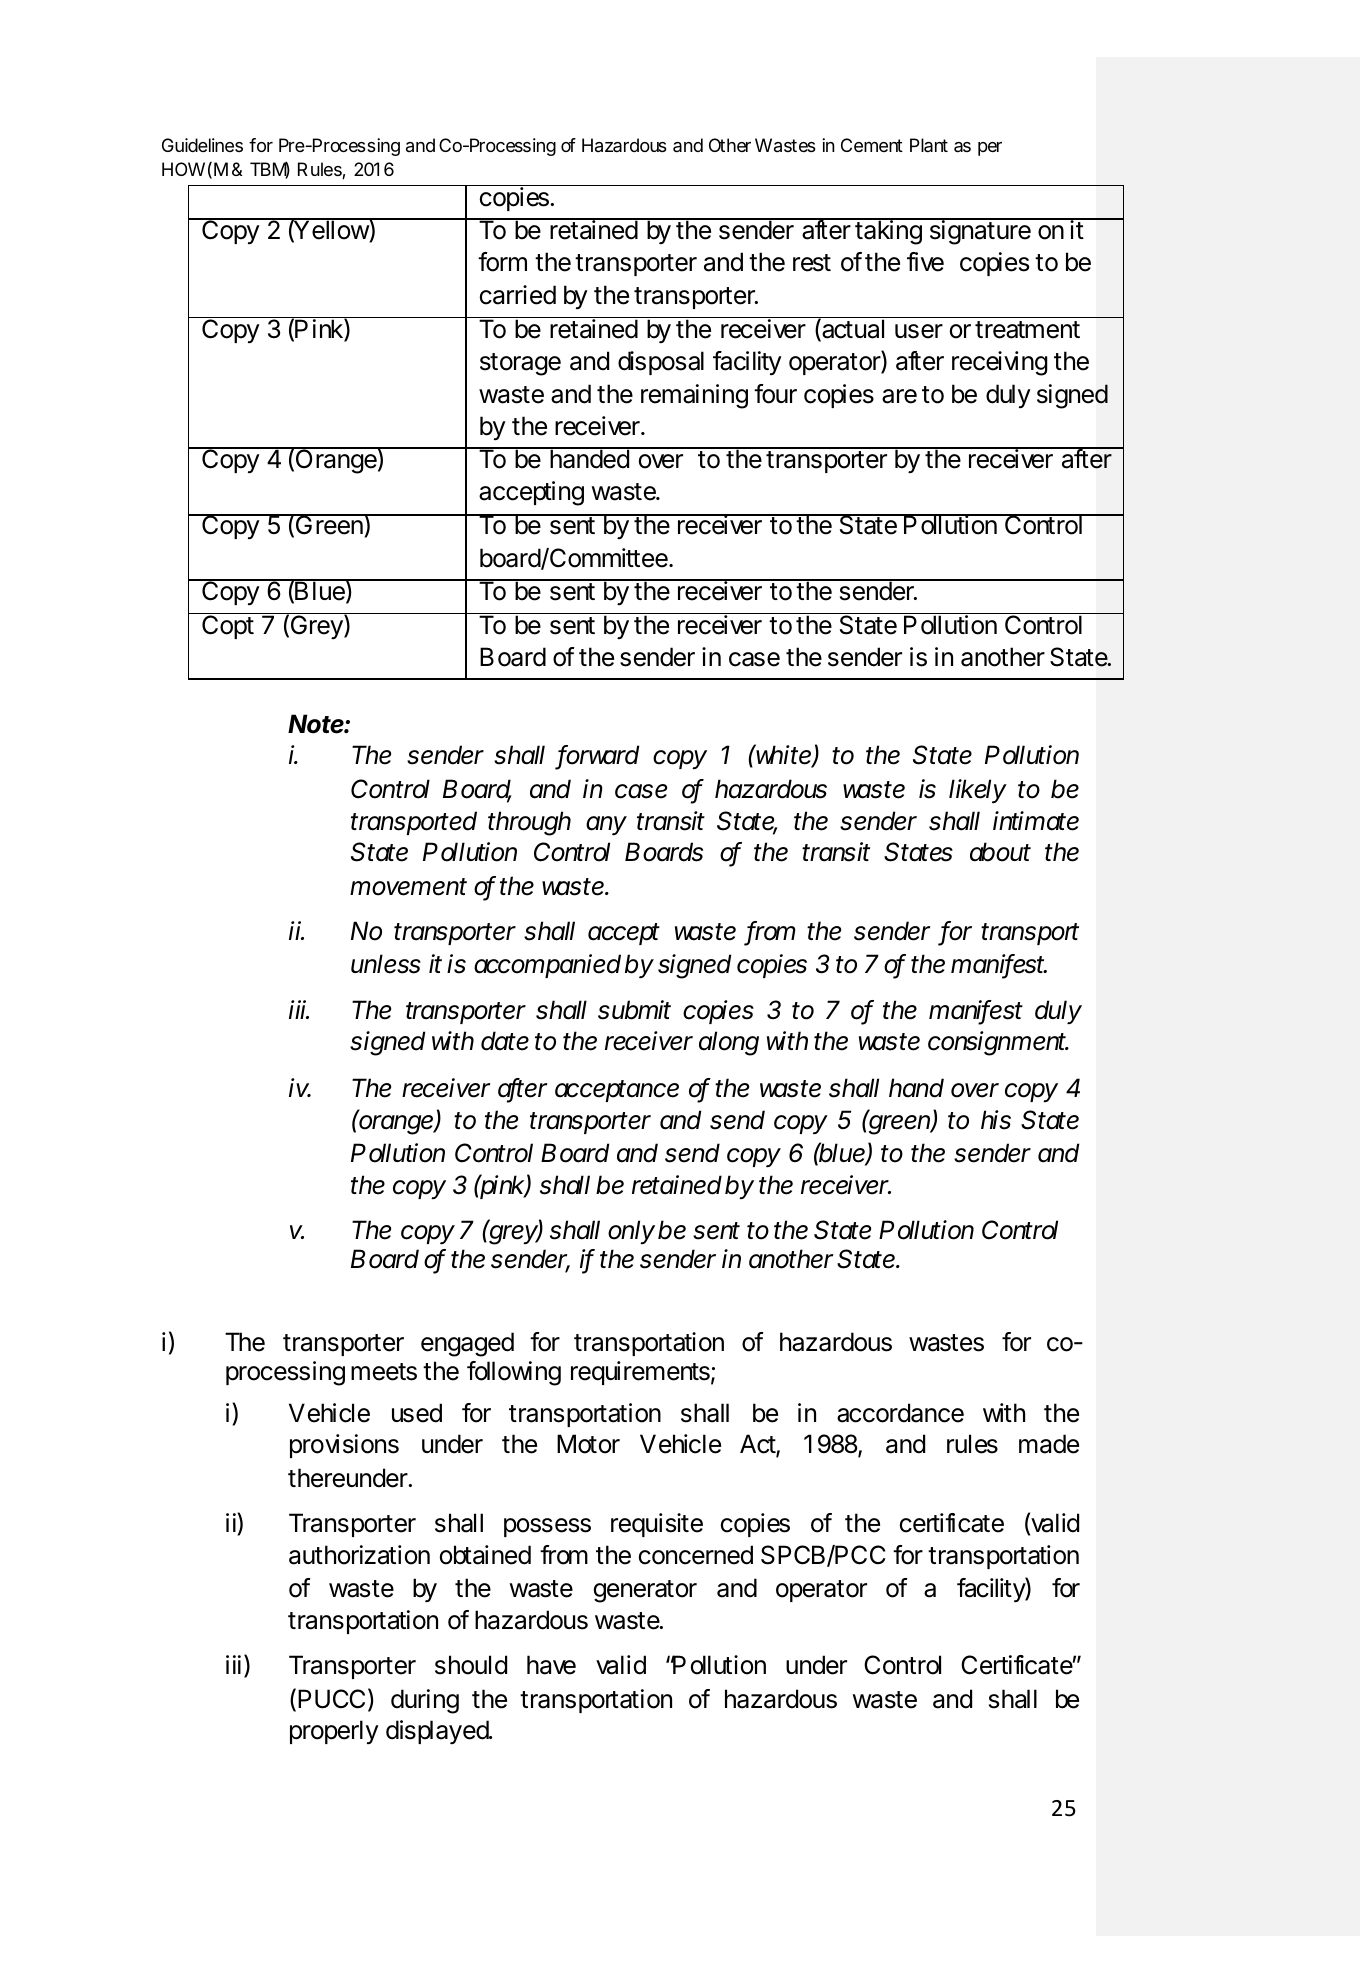 This image has height=1988, width=1360. Describe the element at coordinates (634, 1010) in the image. I see `submit` at that location.
